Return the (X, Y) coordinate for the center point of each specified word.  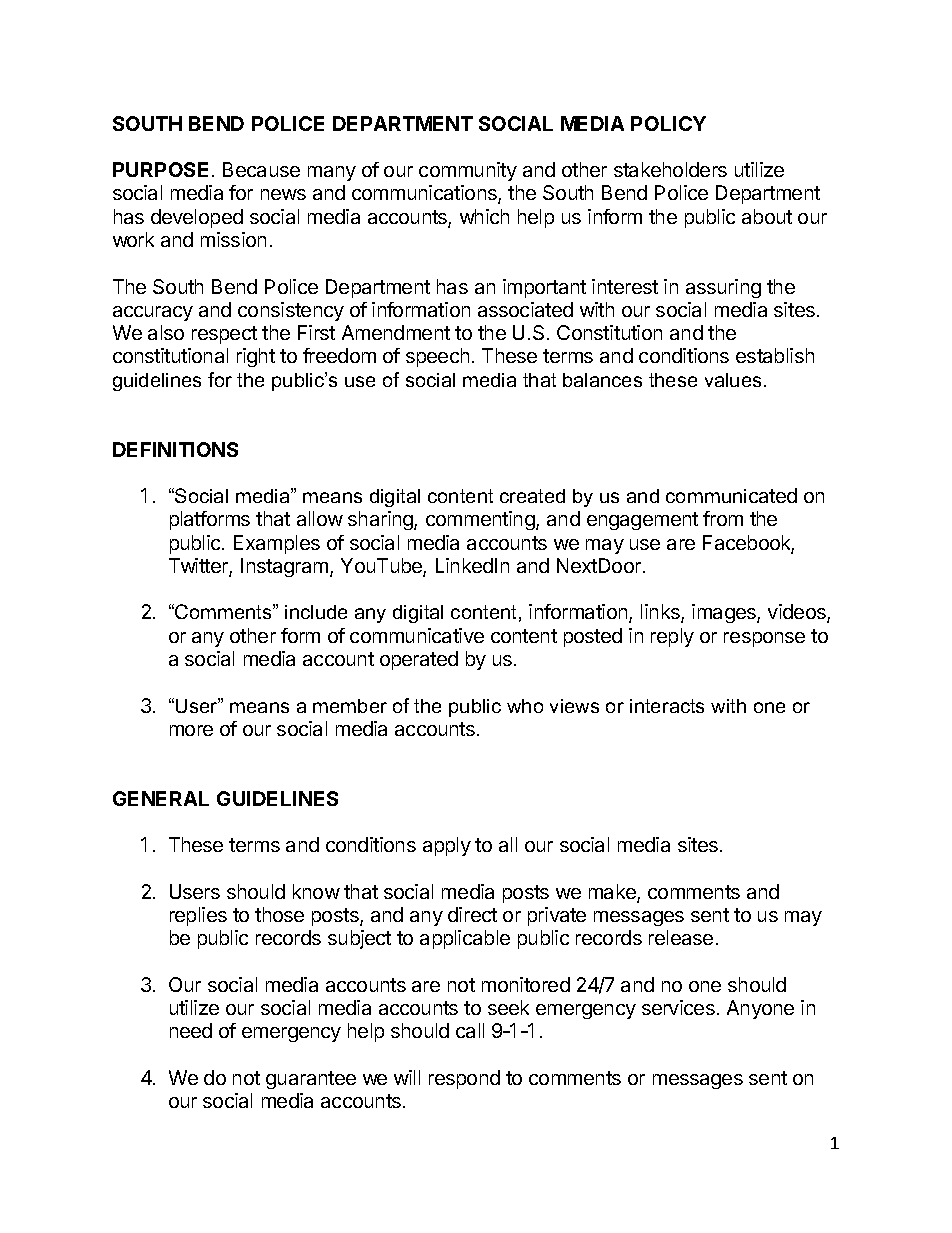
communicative (417, 635)
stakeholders (670, 169)
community (468, 171)
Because (261, 169)
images (725, 613)
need (191, 1030)
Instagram (286, 567)
